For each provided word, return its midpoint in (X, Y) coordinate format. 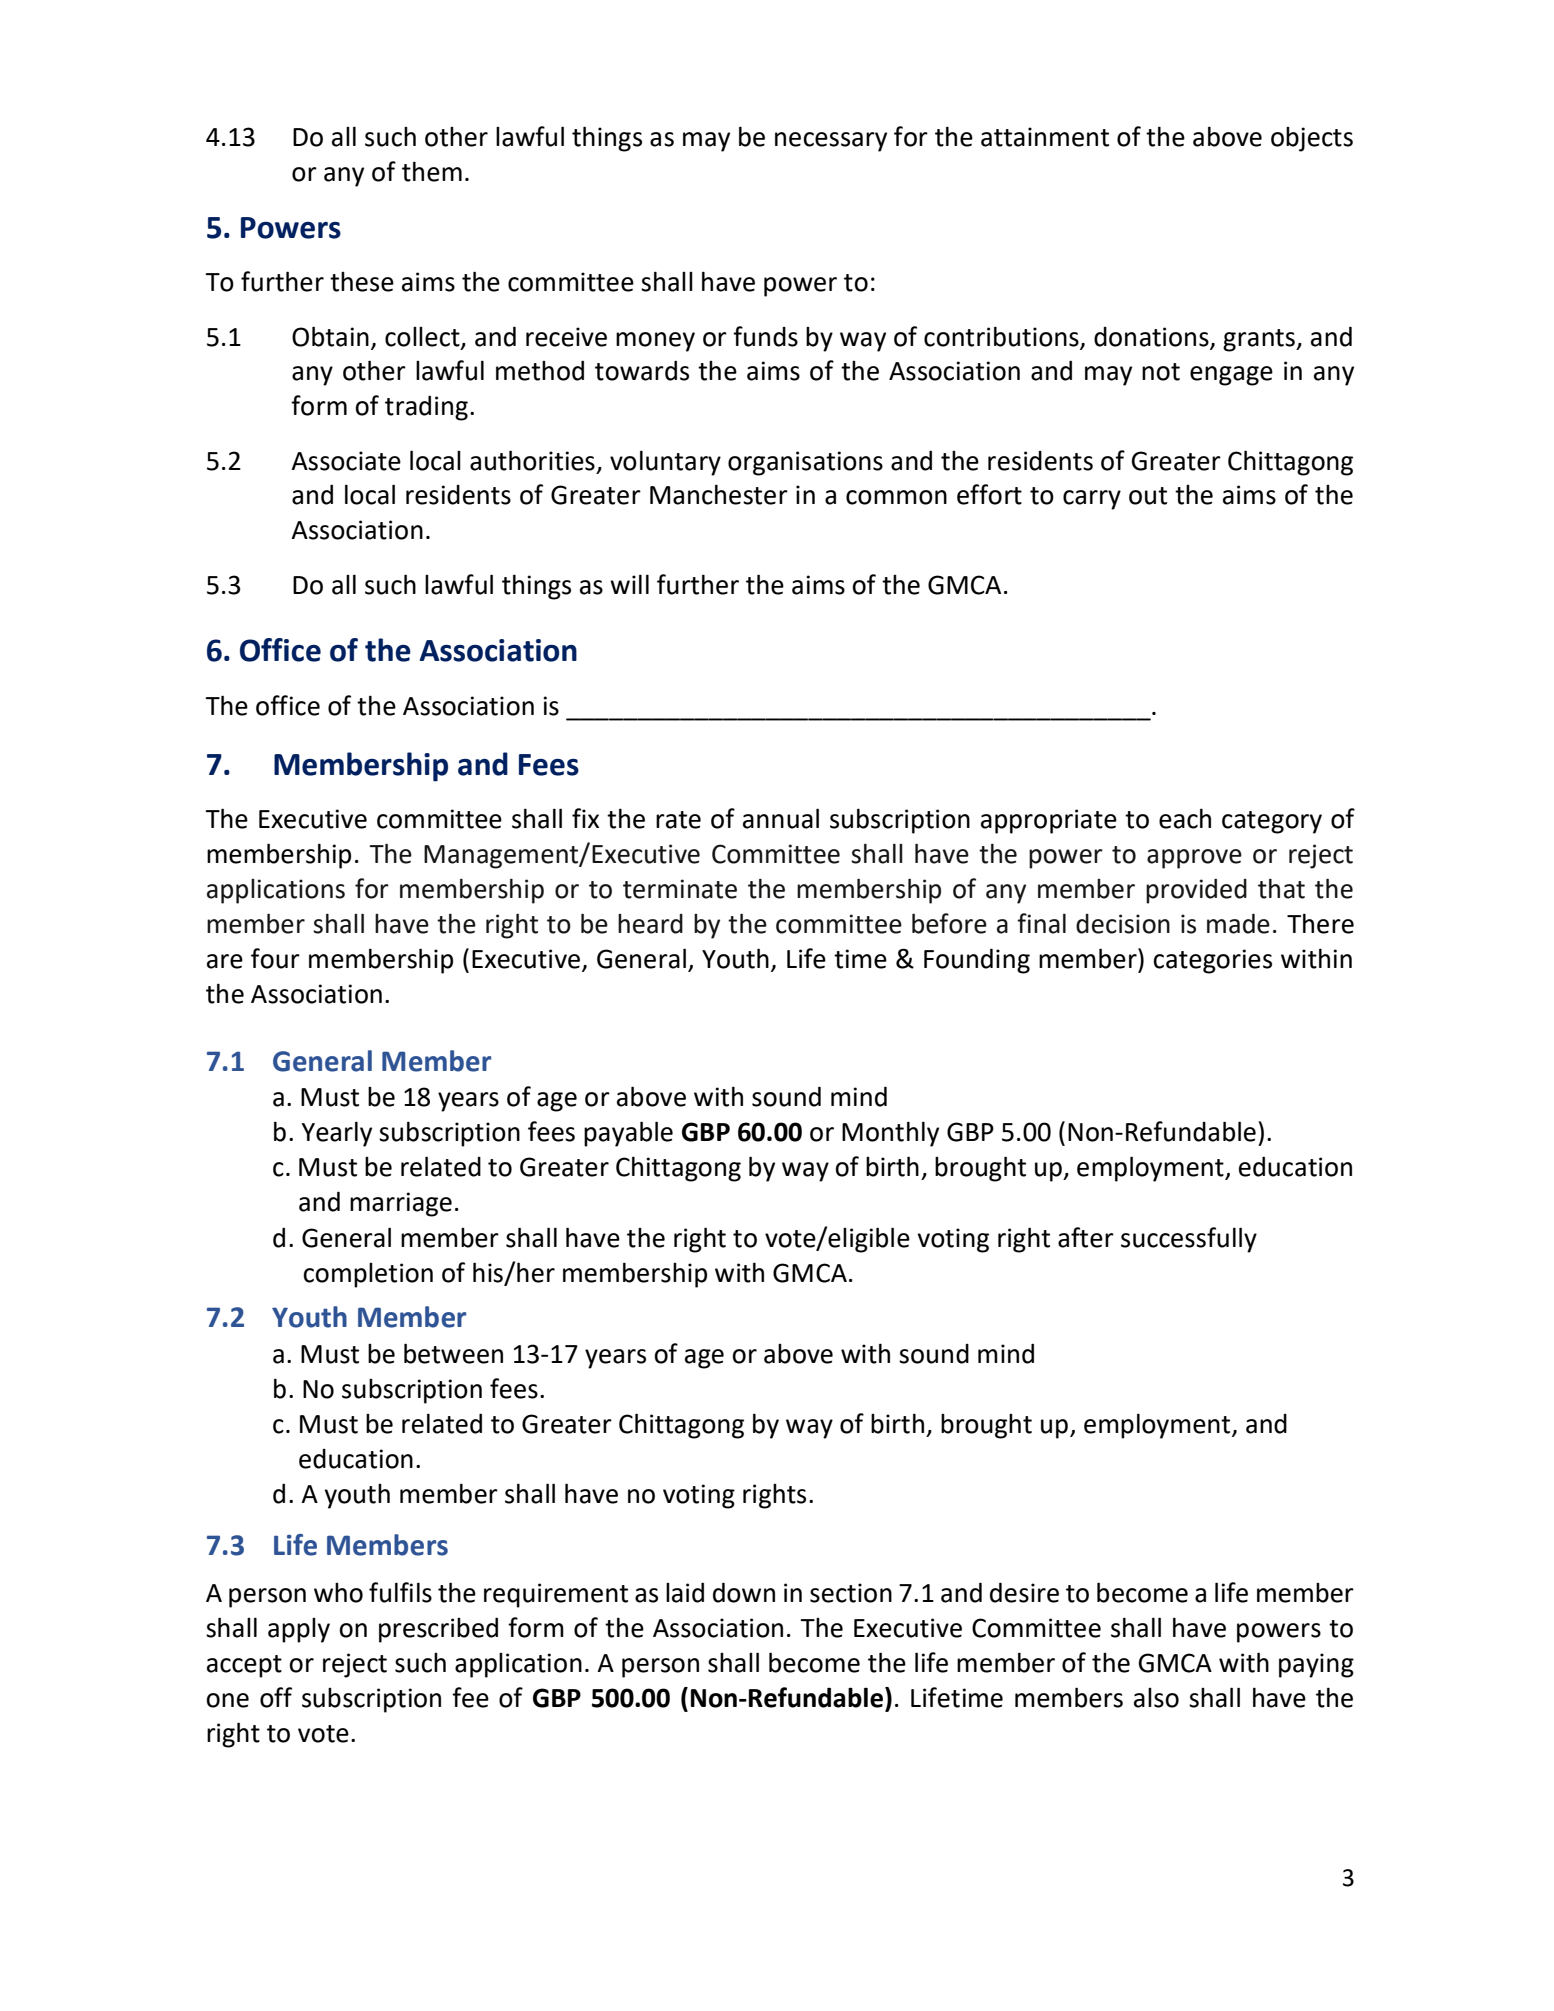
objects (1312, 139)
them (432, 171)
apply (299, 1630)
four (275, 958)
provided (1196, 891)
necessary (831, 142)
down (744, 1592)
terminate (680, 889)
